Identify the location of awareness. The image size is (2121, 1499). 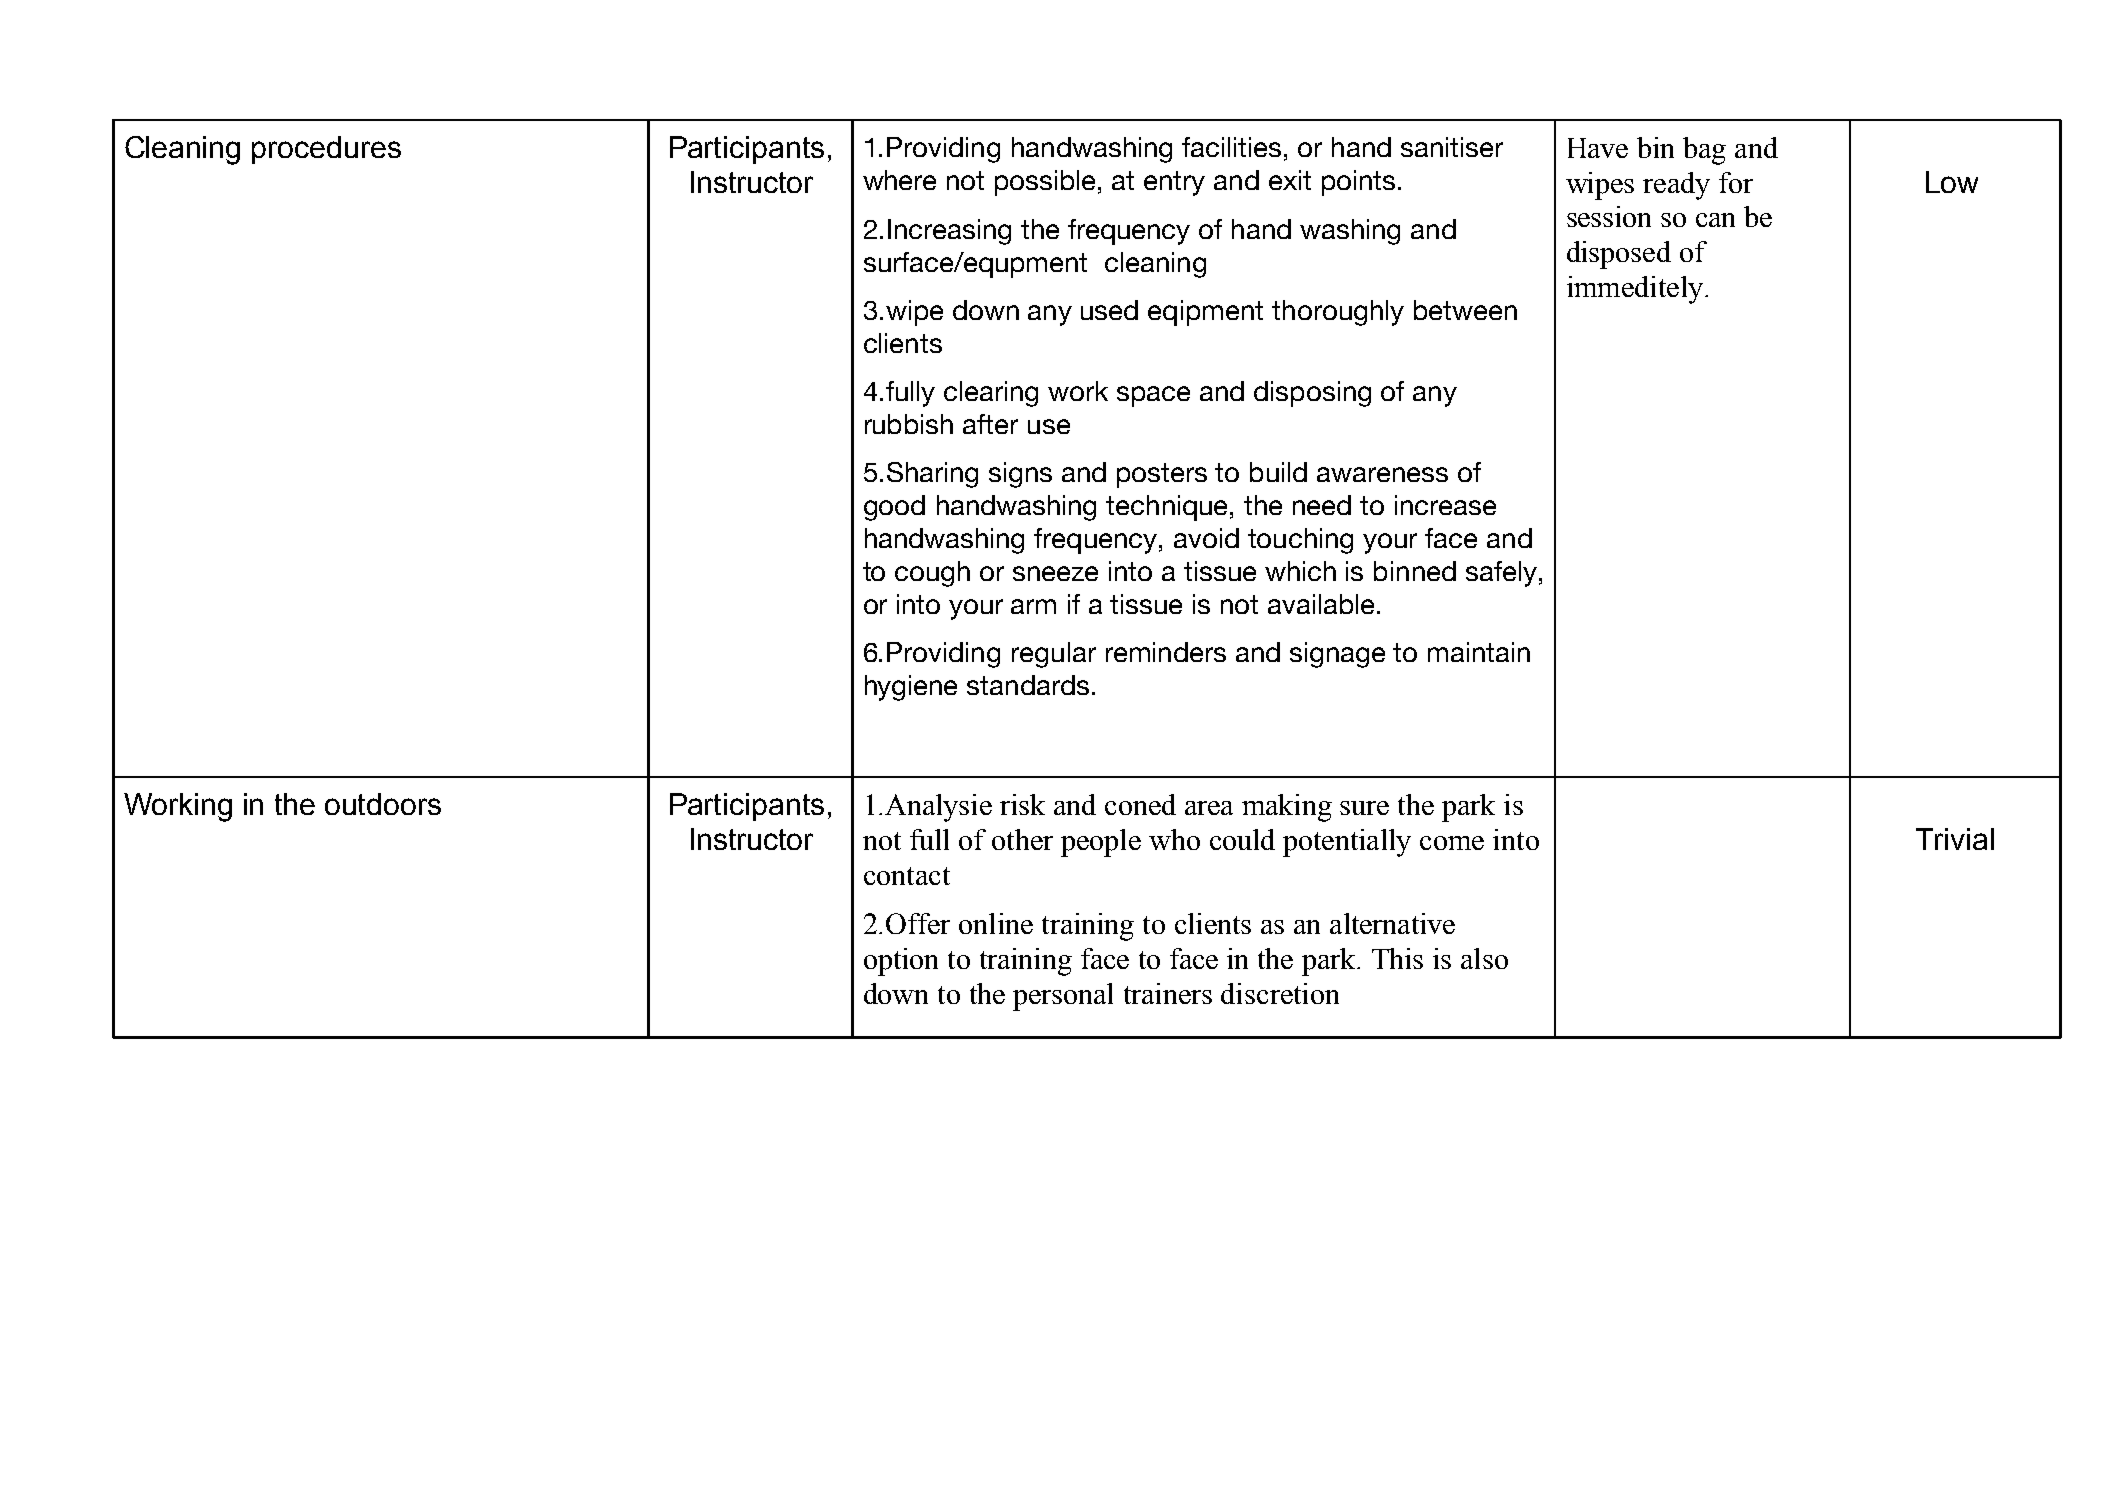
(1382, 474).
